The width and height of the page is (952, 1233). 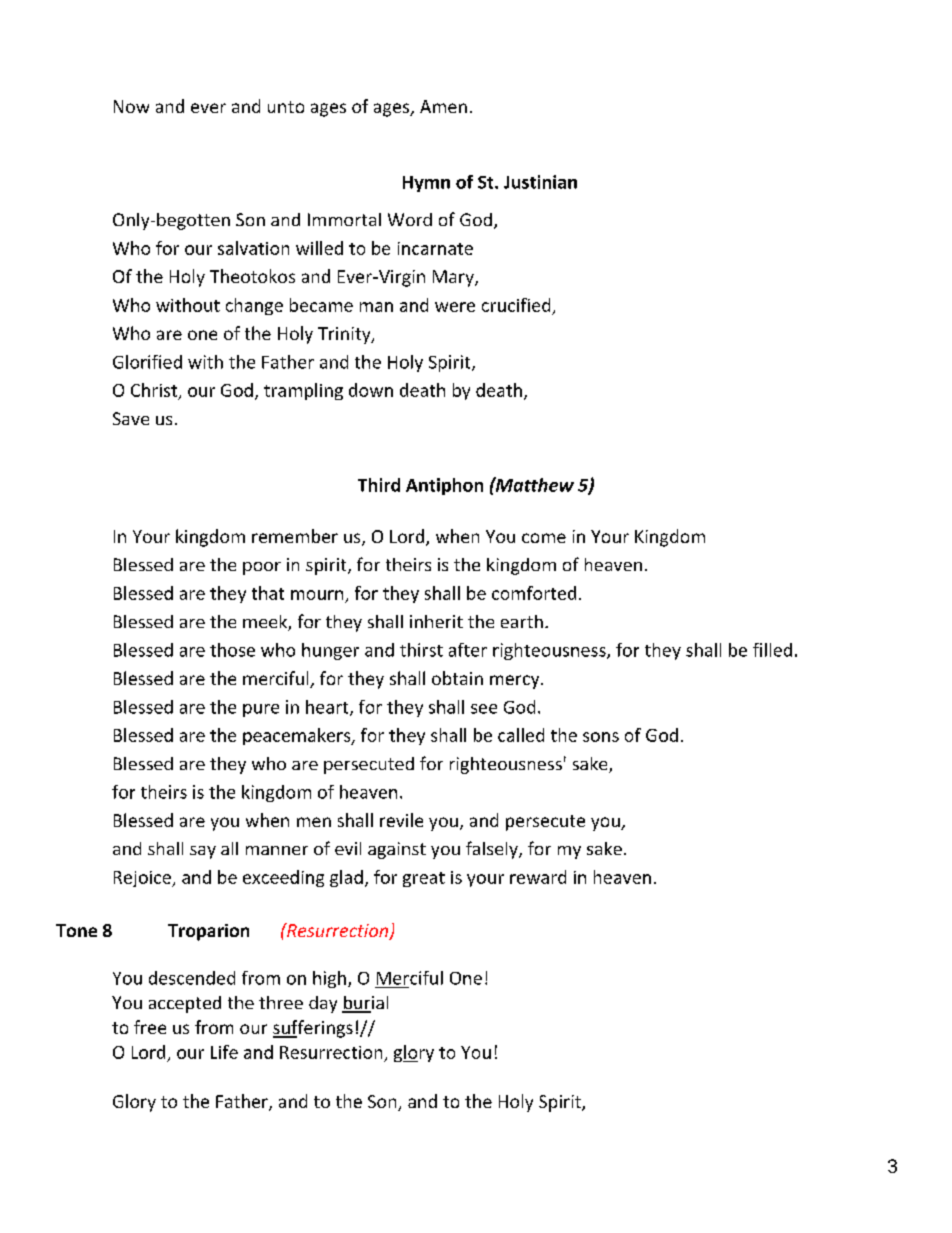 I want to click on say, so click(x=203, y=852).
